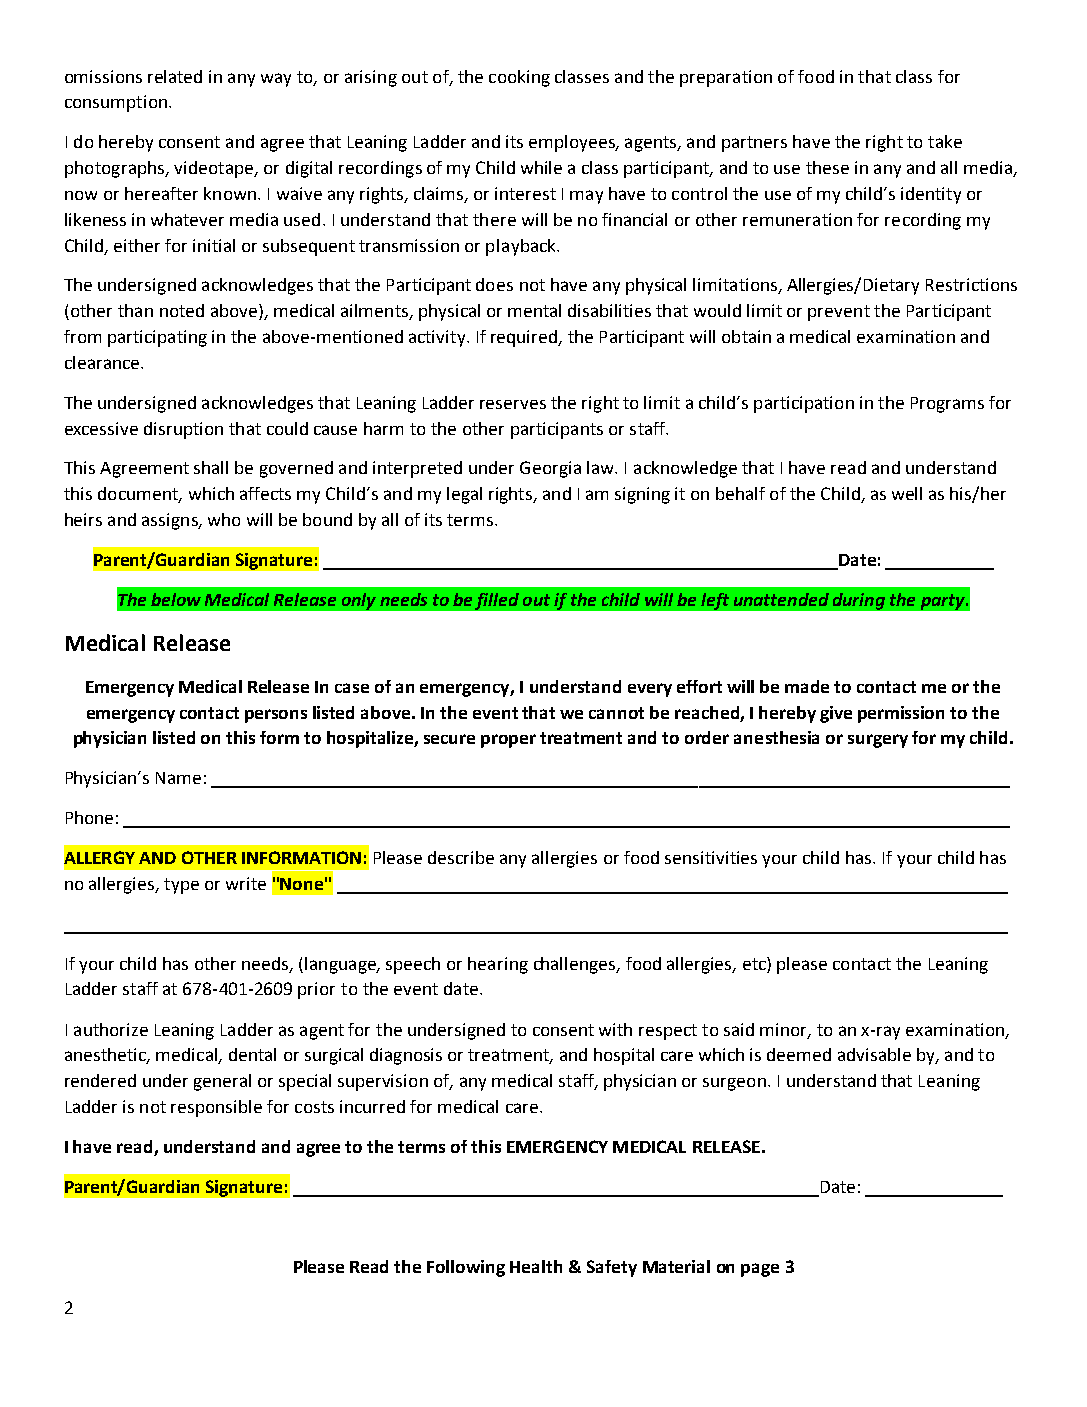  I want to click on responsible, so click(216, 1108).
